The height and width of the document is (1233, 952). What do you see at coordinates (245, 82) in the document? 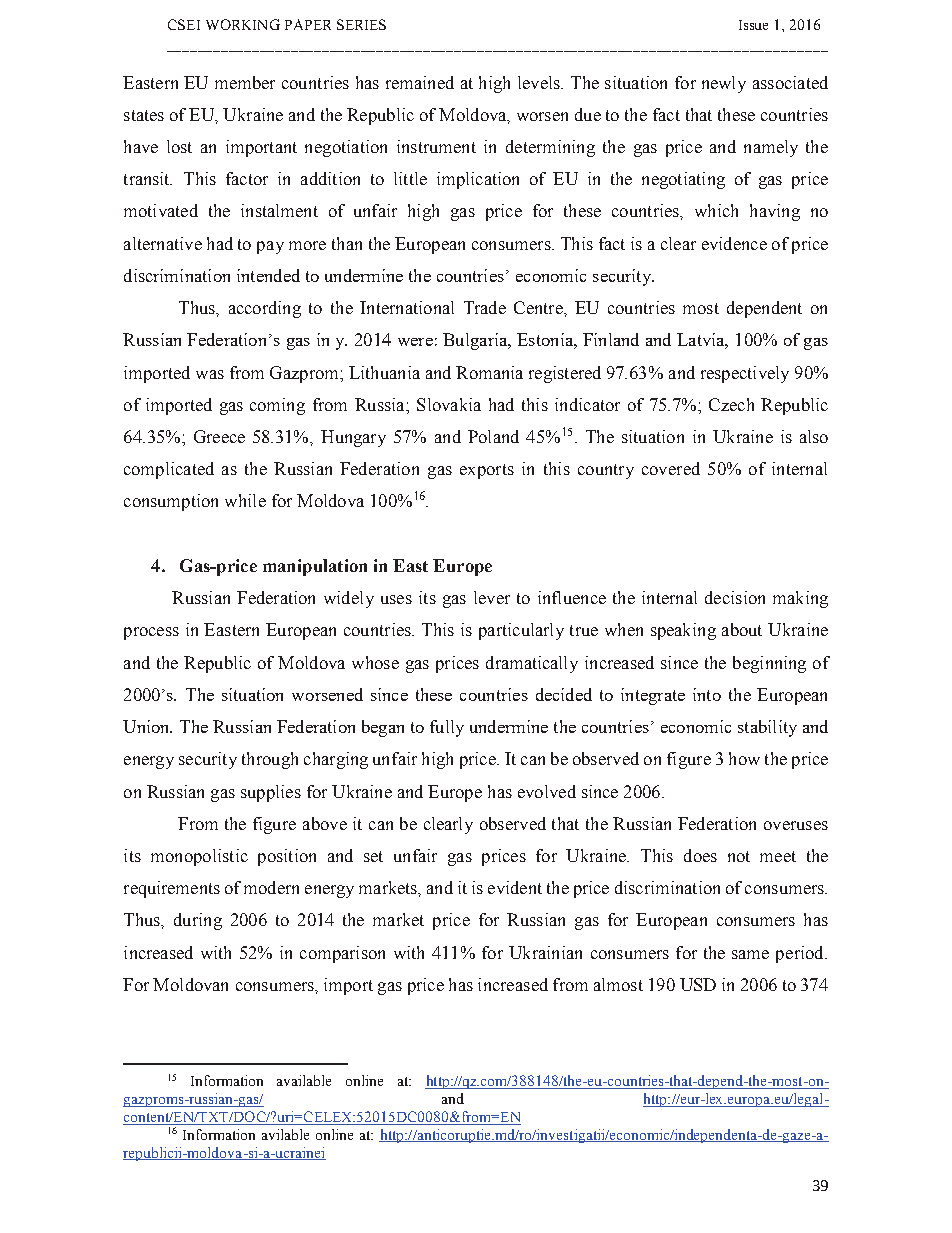
I see `member` at bounding box center [245, 82].
